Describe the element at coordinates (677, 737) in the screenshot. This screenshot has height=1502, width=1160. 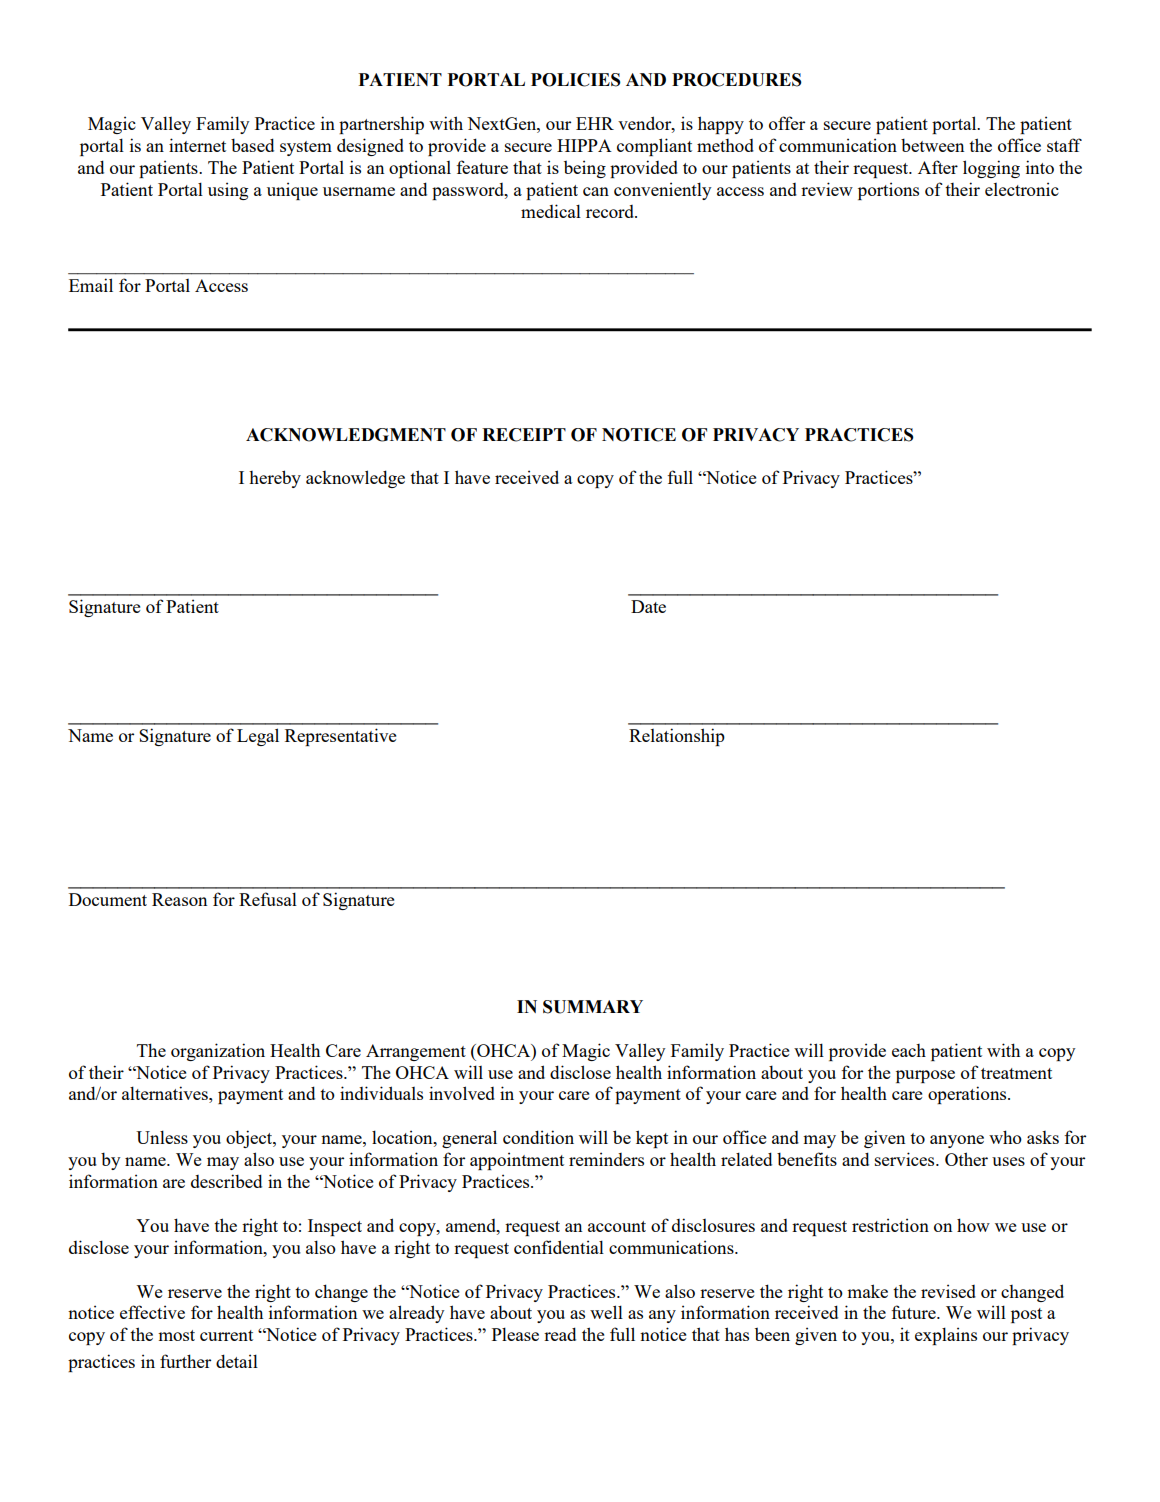
I see `Relationship` at that location.
